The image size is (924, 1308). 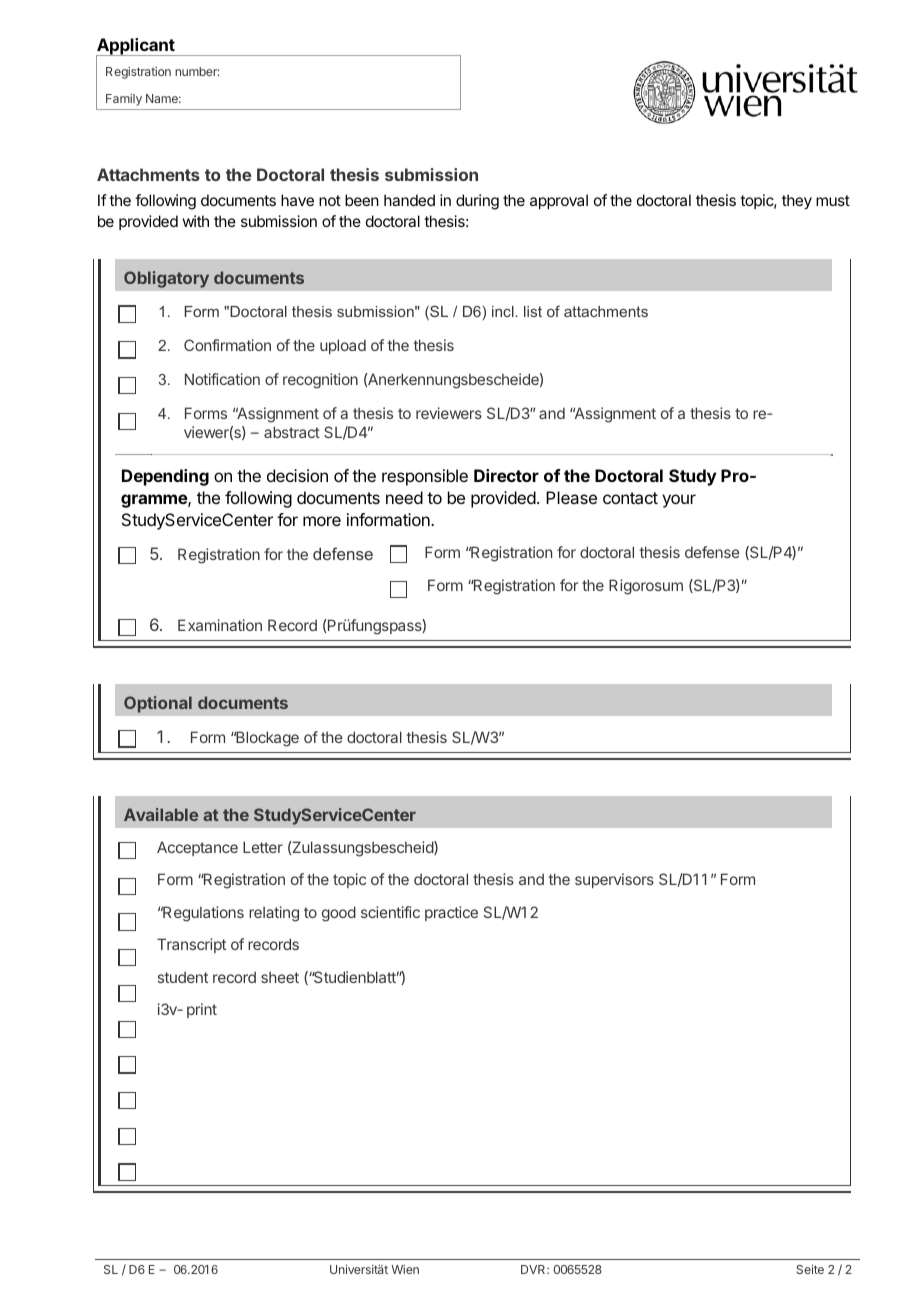 I want to click on Director, so click(x=506, y=475).
